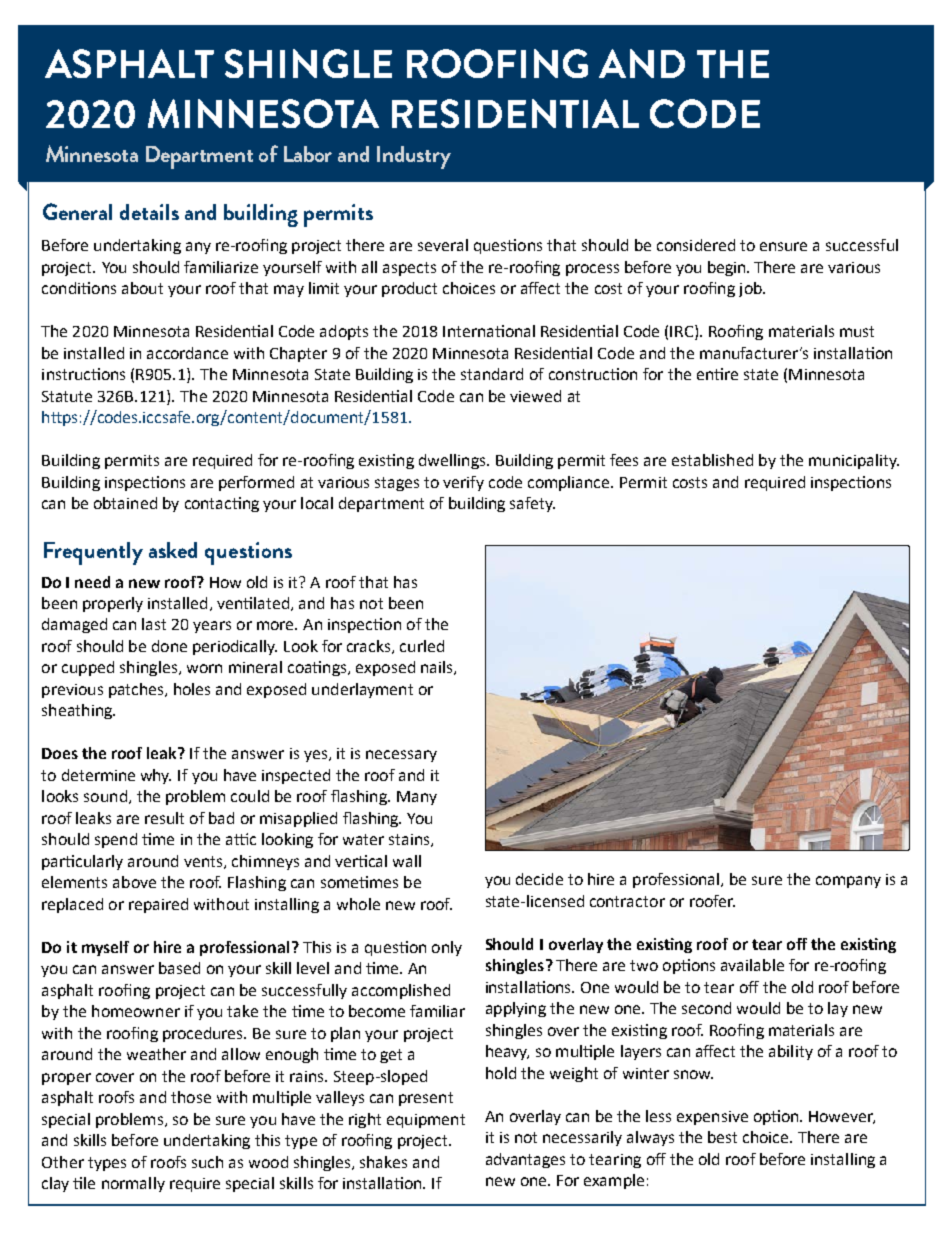 The height and width of the image is (1233, 952). Describe the element at coordinates (133, 1184) in the image. I see `normally` at that location.
